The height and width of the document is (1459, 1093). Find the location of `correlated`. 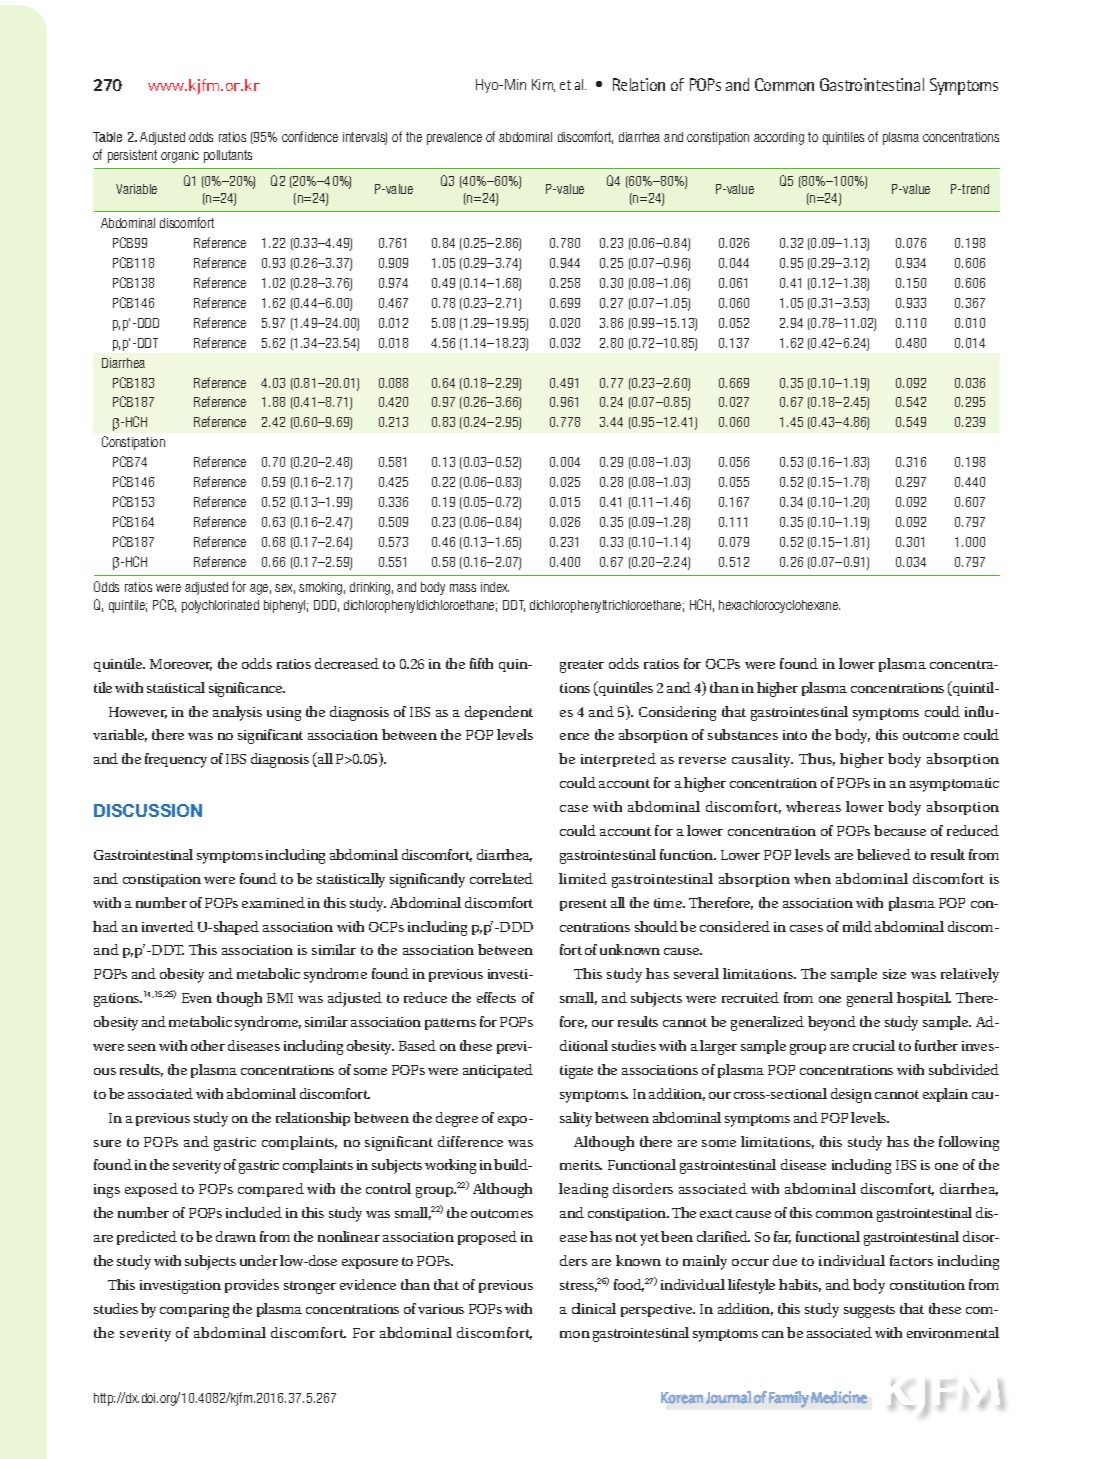

correlated is located at coordinates (501, 878).
